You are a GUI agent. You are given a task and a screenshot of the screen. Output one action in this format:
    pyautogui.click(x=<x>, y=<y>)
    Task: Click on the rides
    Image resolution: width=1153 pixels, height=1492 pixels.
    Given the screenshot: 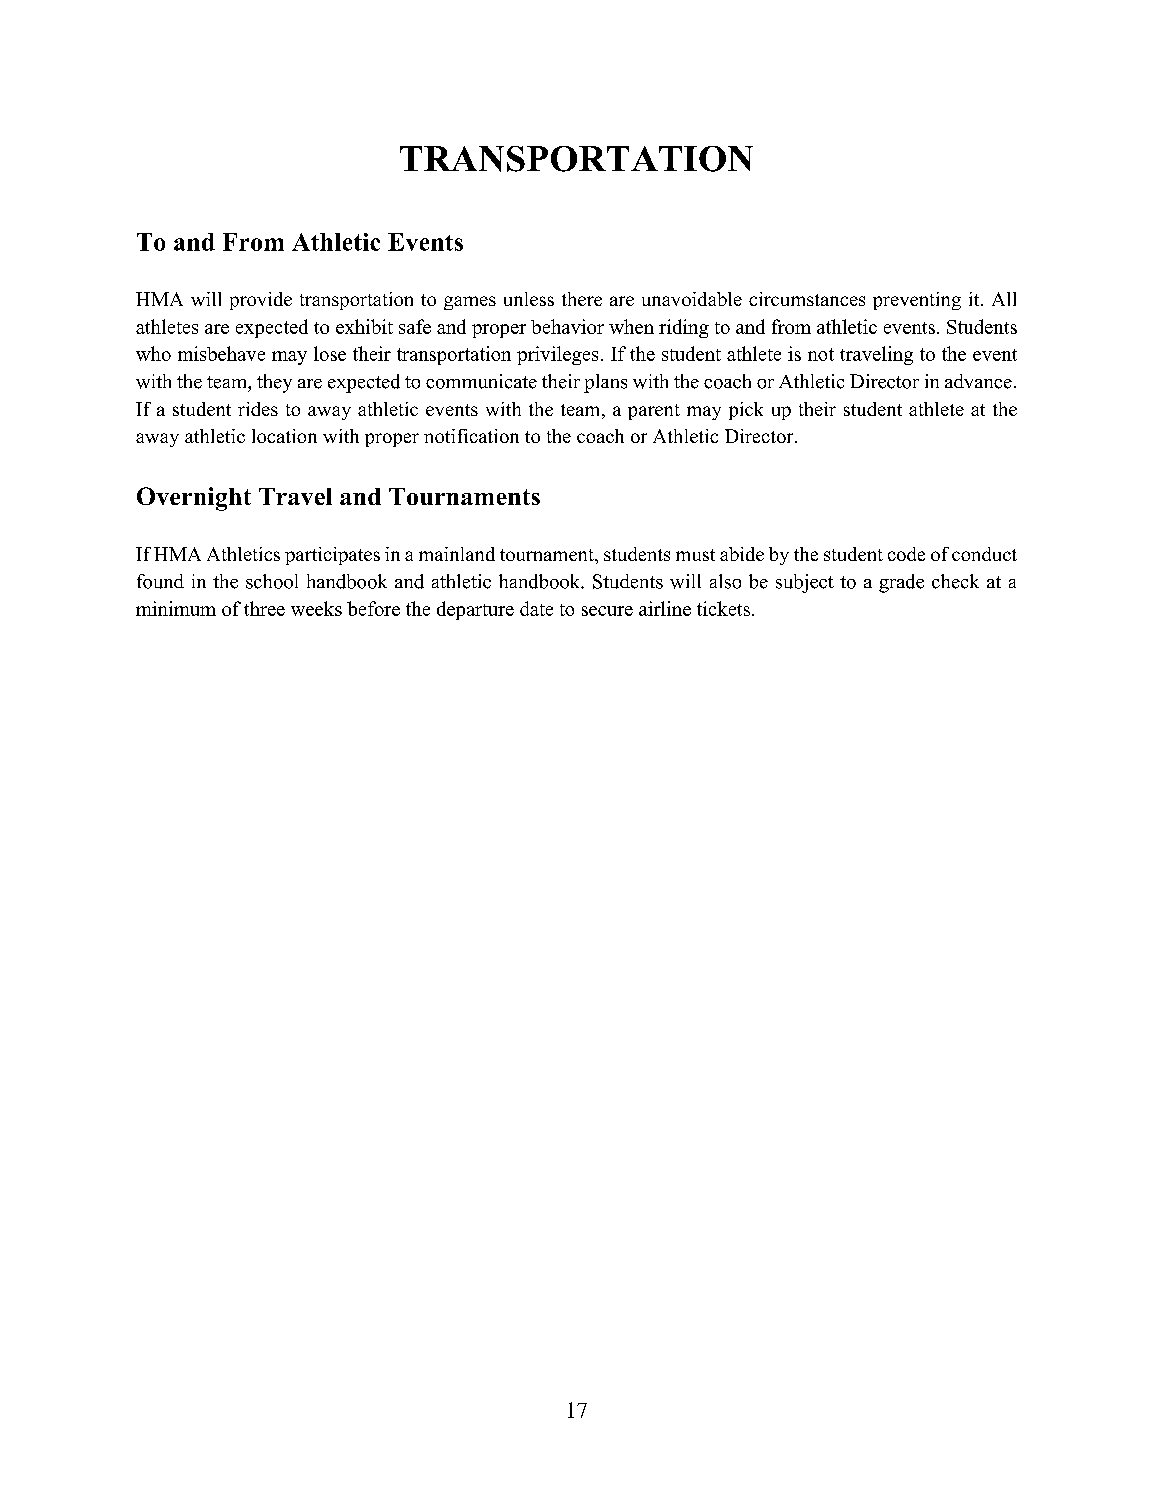 What is the action you would take?
    pyautogui.click(x=258, y=409)
